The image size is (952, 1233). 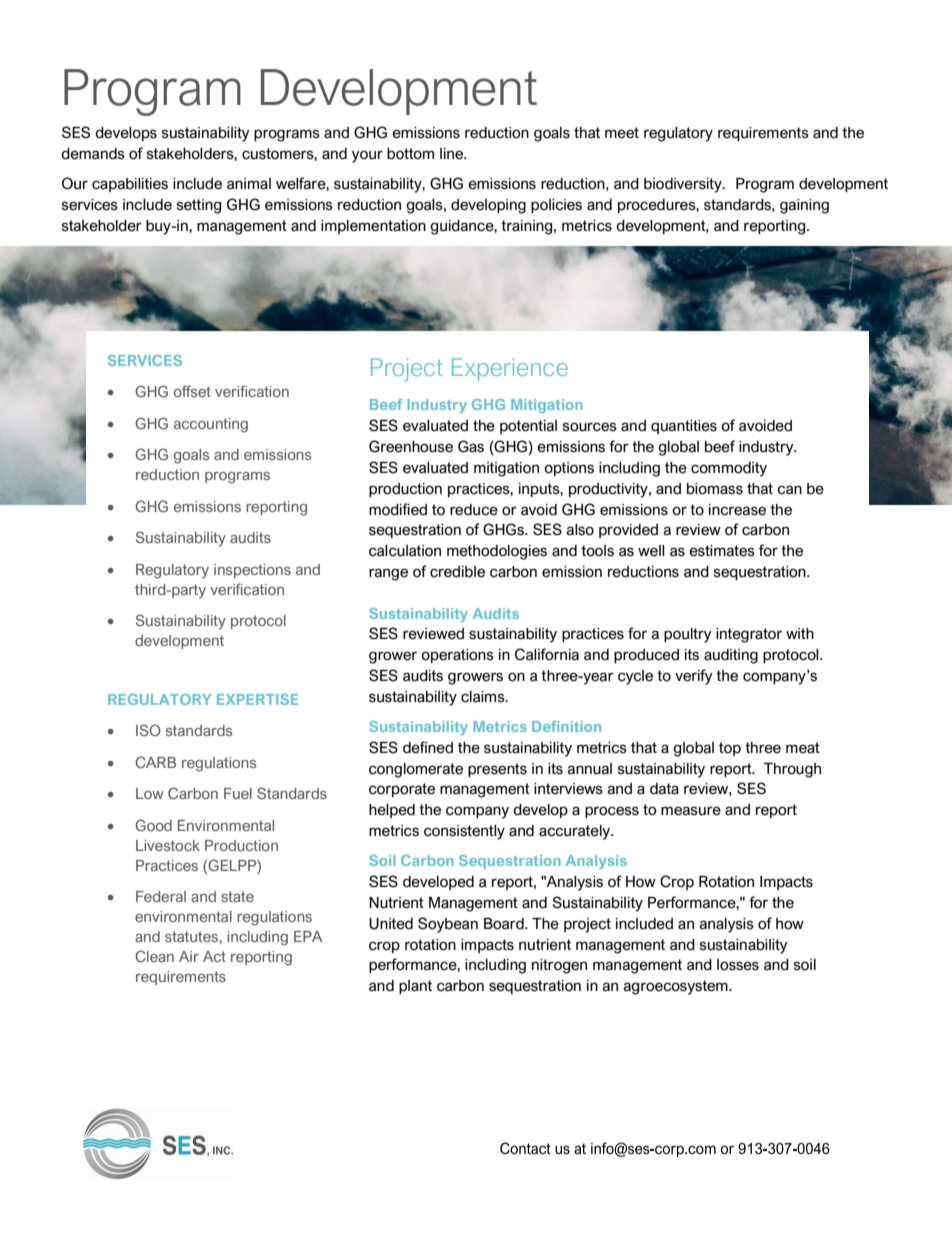 What do you see at coordinates (738, 965) in the document?
I see `losses` at bounding box center [738, 965].
